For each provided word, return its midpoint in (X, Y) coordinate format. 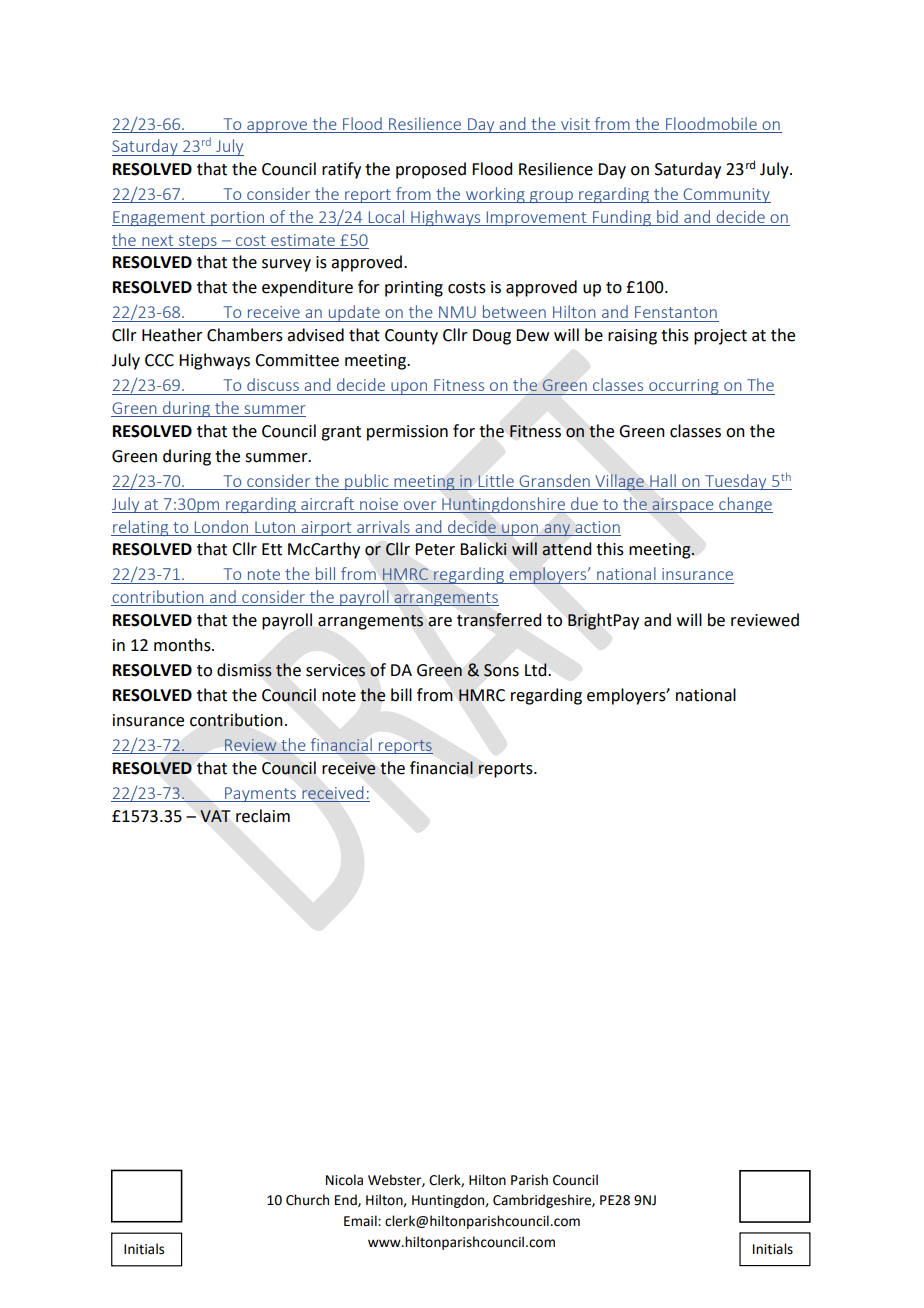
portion (237, 218)
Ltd (537, 670)
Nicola (344, 1180)
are (440, 622)
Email (361, 1220)
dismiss (244, 670)
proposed (431, 170)
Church (307, 1200)
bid (667, 216)
